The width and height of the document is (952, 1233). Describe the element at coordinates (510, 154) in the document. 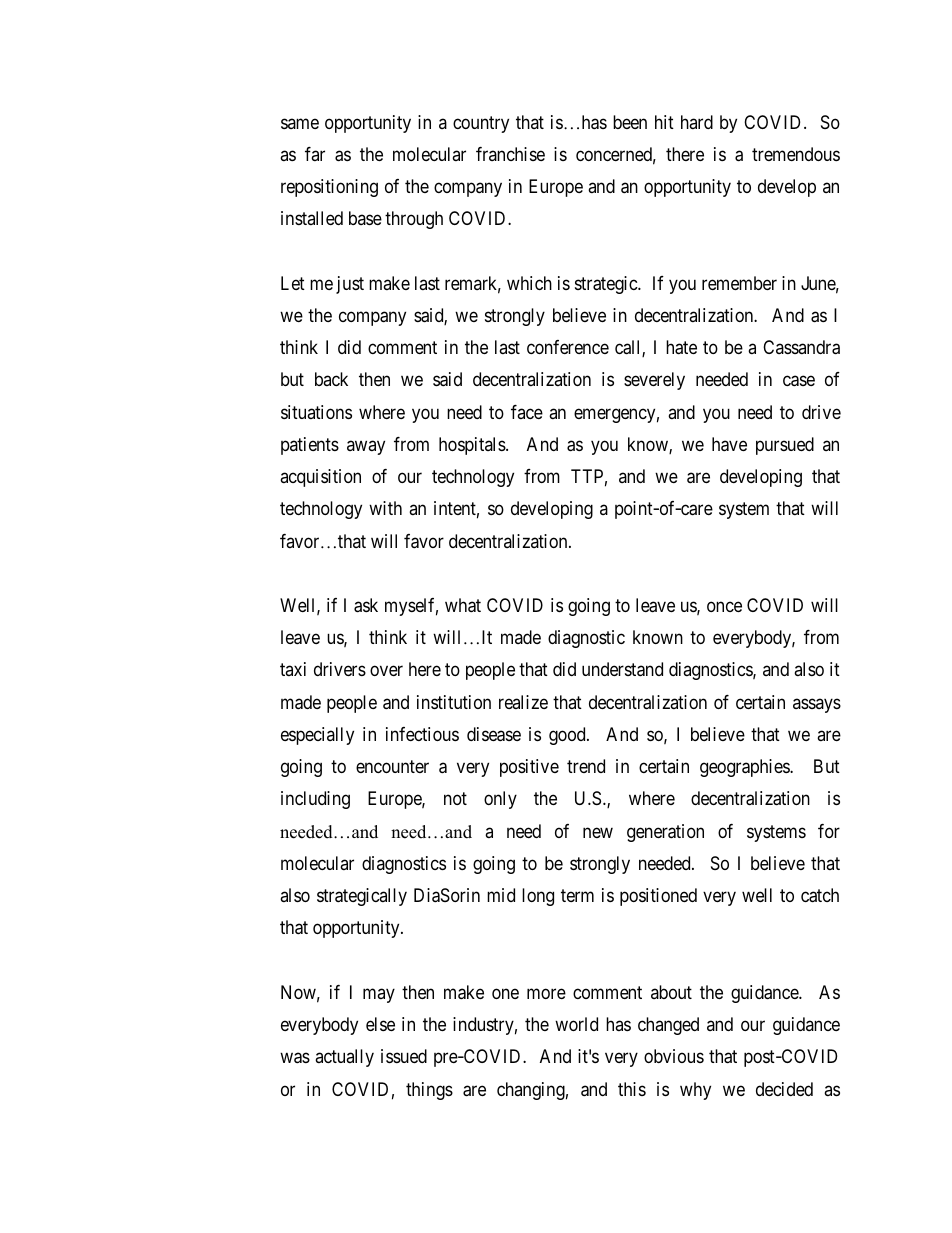

I see `franchise` at that location.
